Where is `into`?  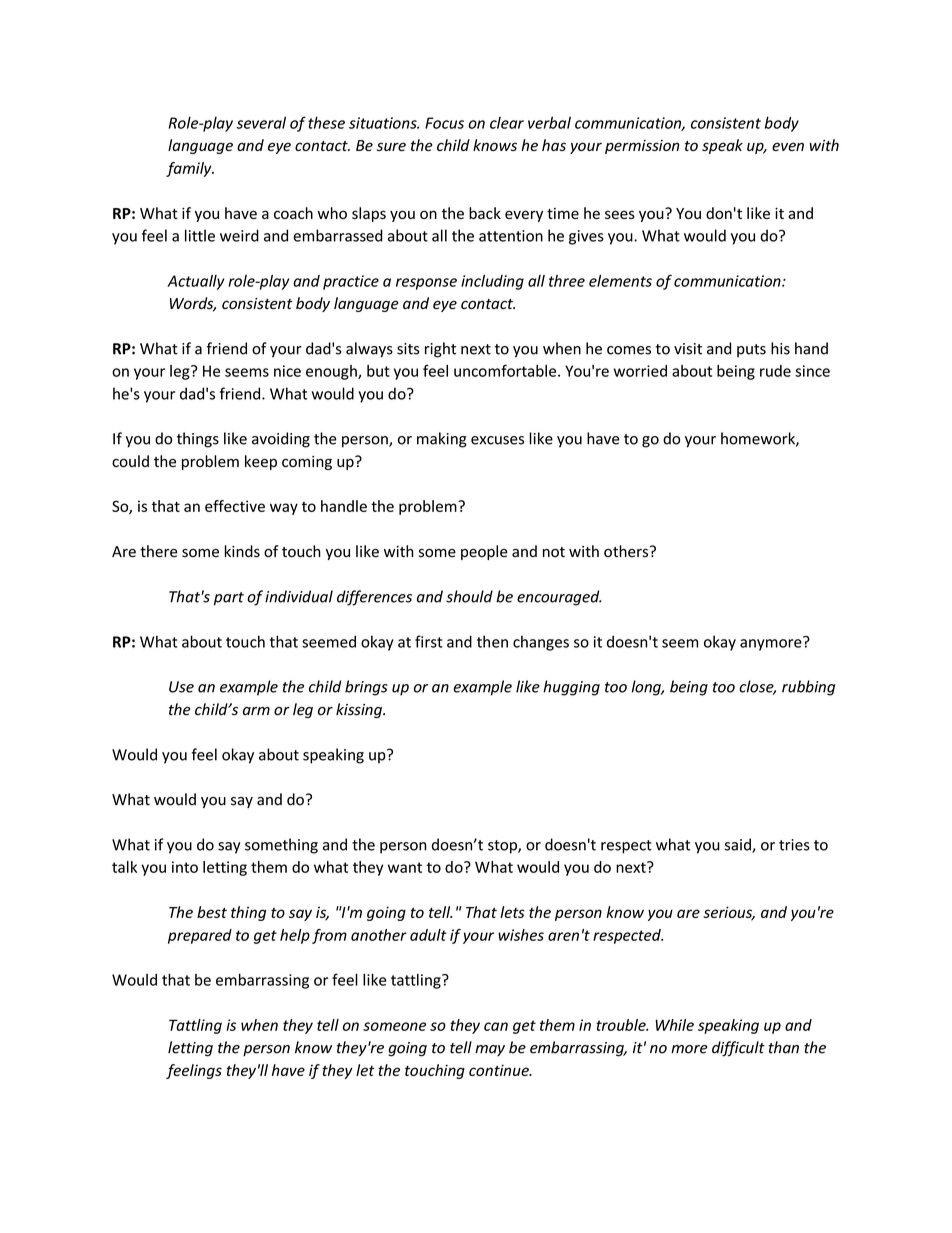 into is located at coordinates (185, 867).
